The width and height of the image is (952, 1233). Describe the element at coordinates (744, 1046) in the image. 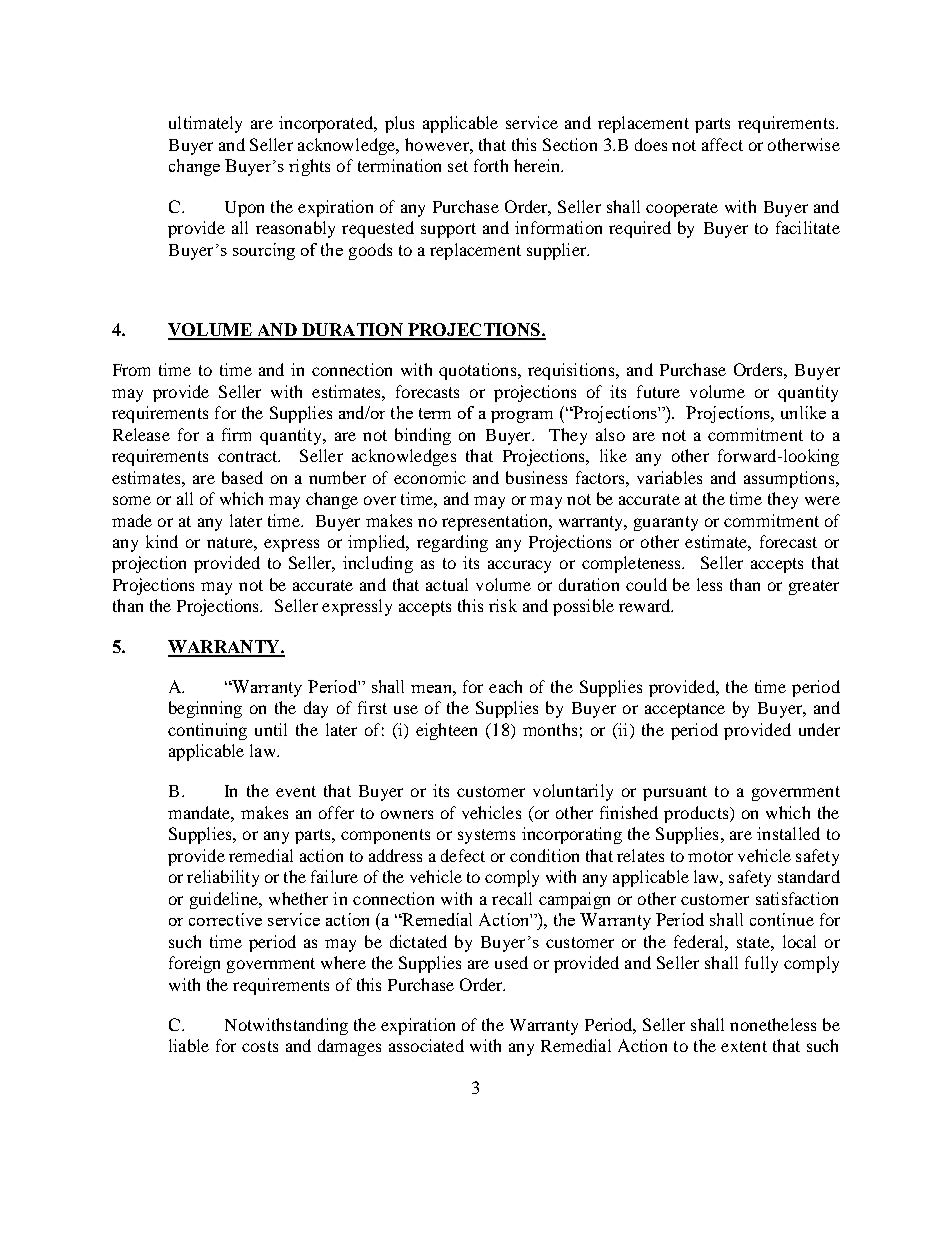

I see `extent` at that location.
